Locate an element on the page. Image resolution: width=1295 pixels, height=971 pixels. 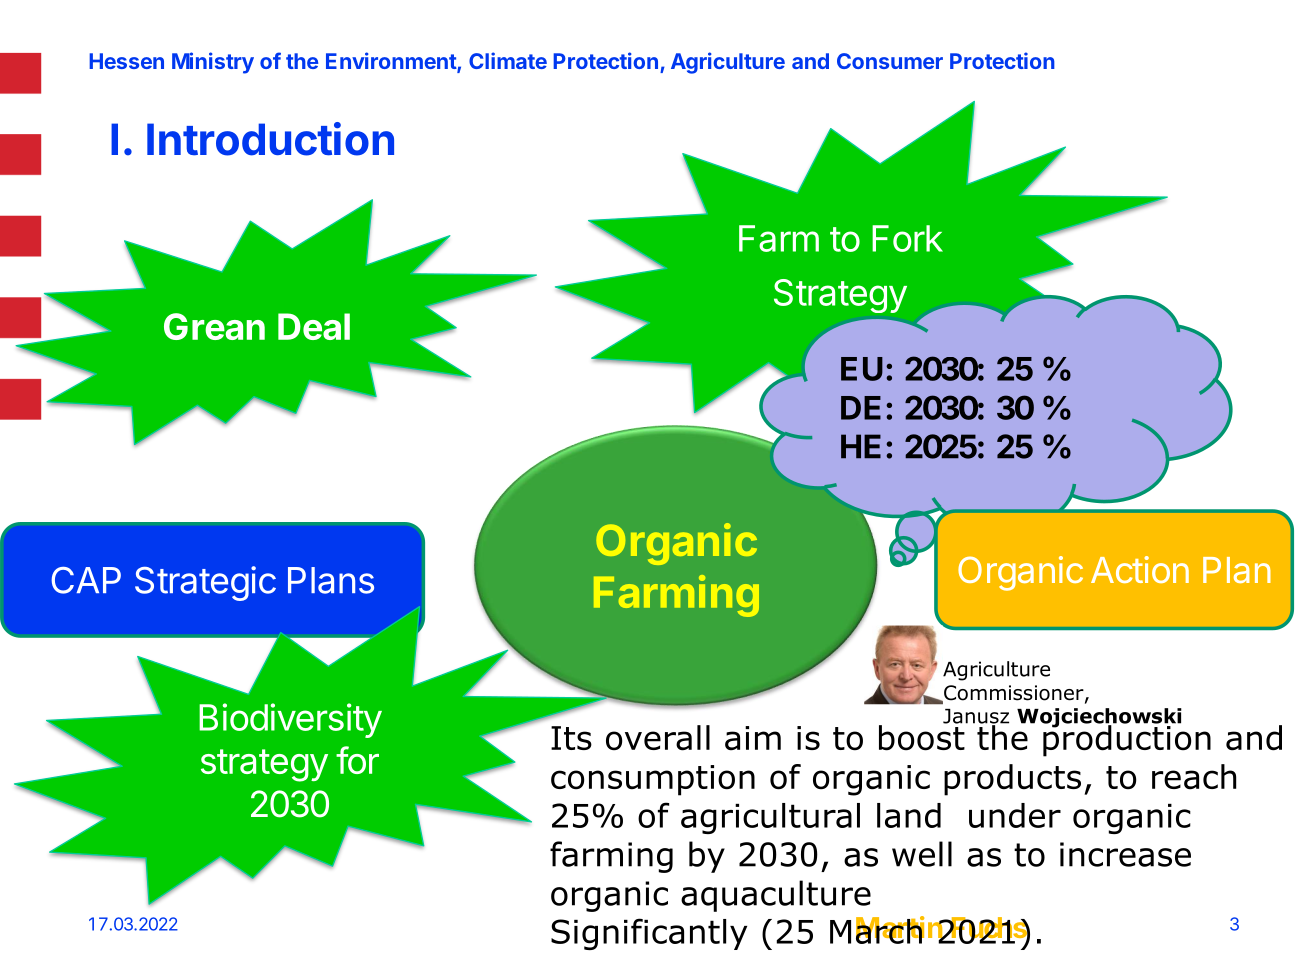
Significantly is located at coordinates (649, 934).
